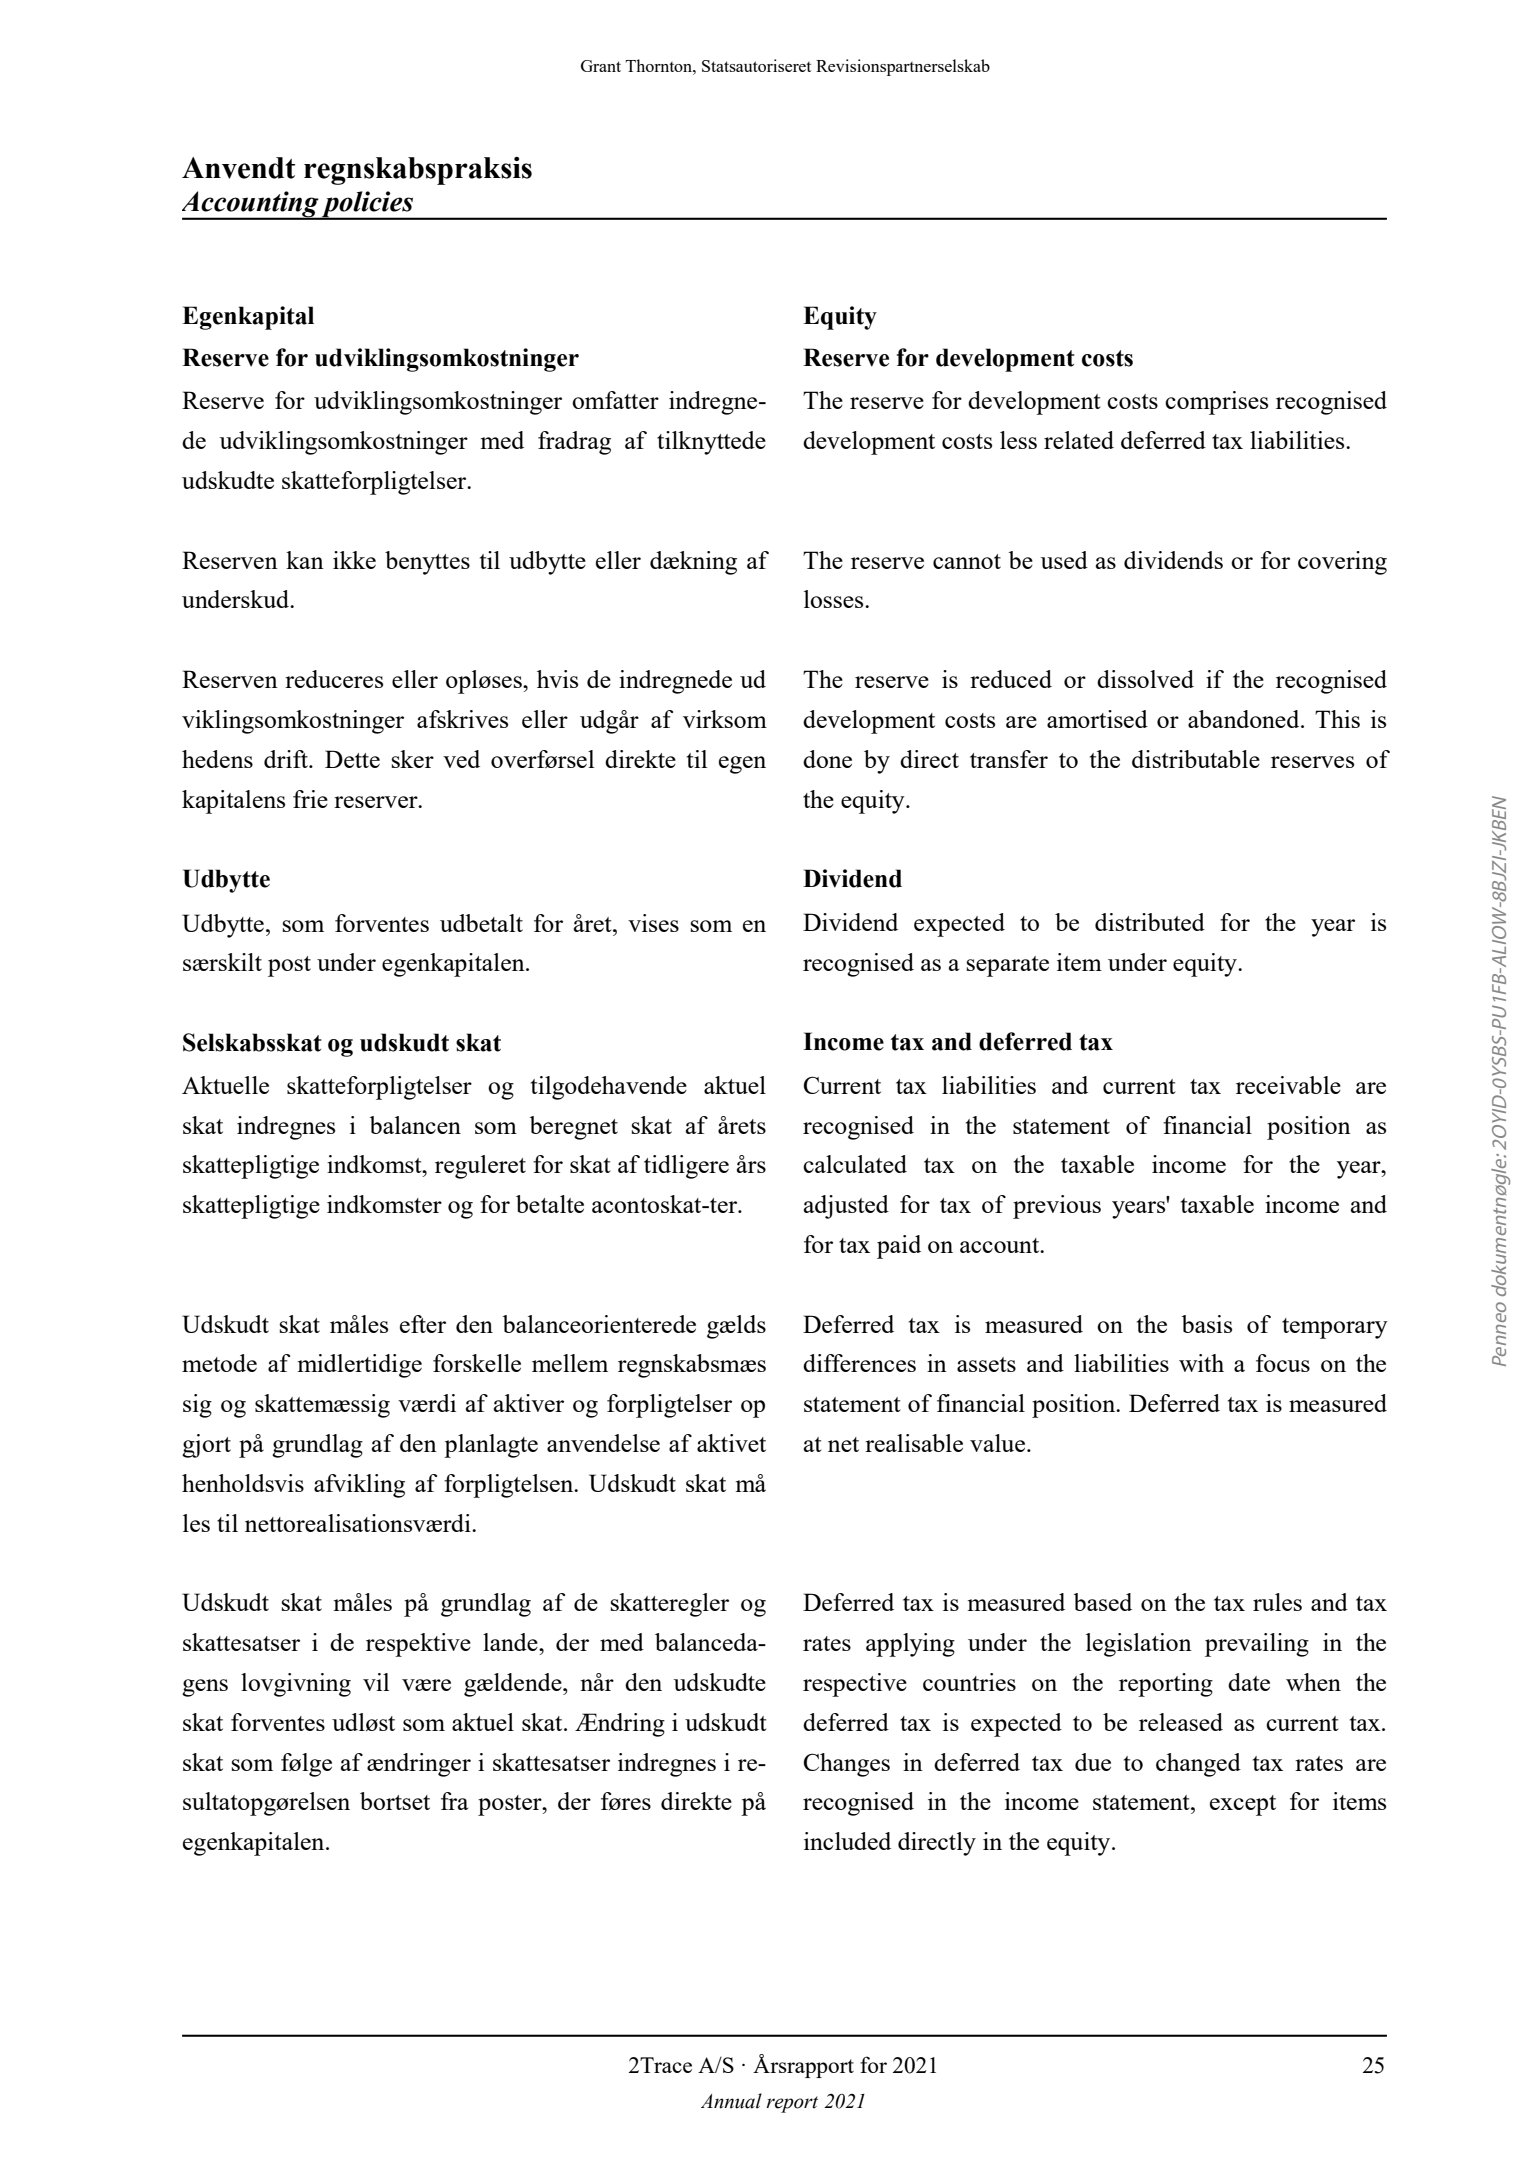  I want to click on policies, so click(367, 205).
